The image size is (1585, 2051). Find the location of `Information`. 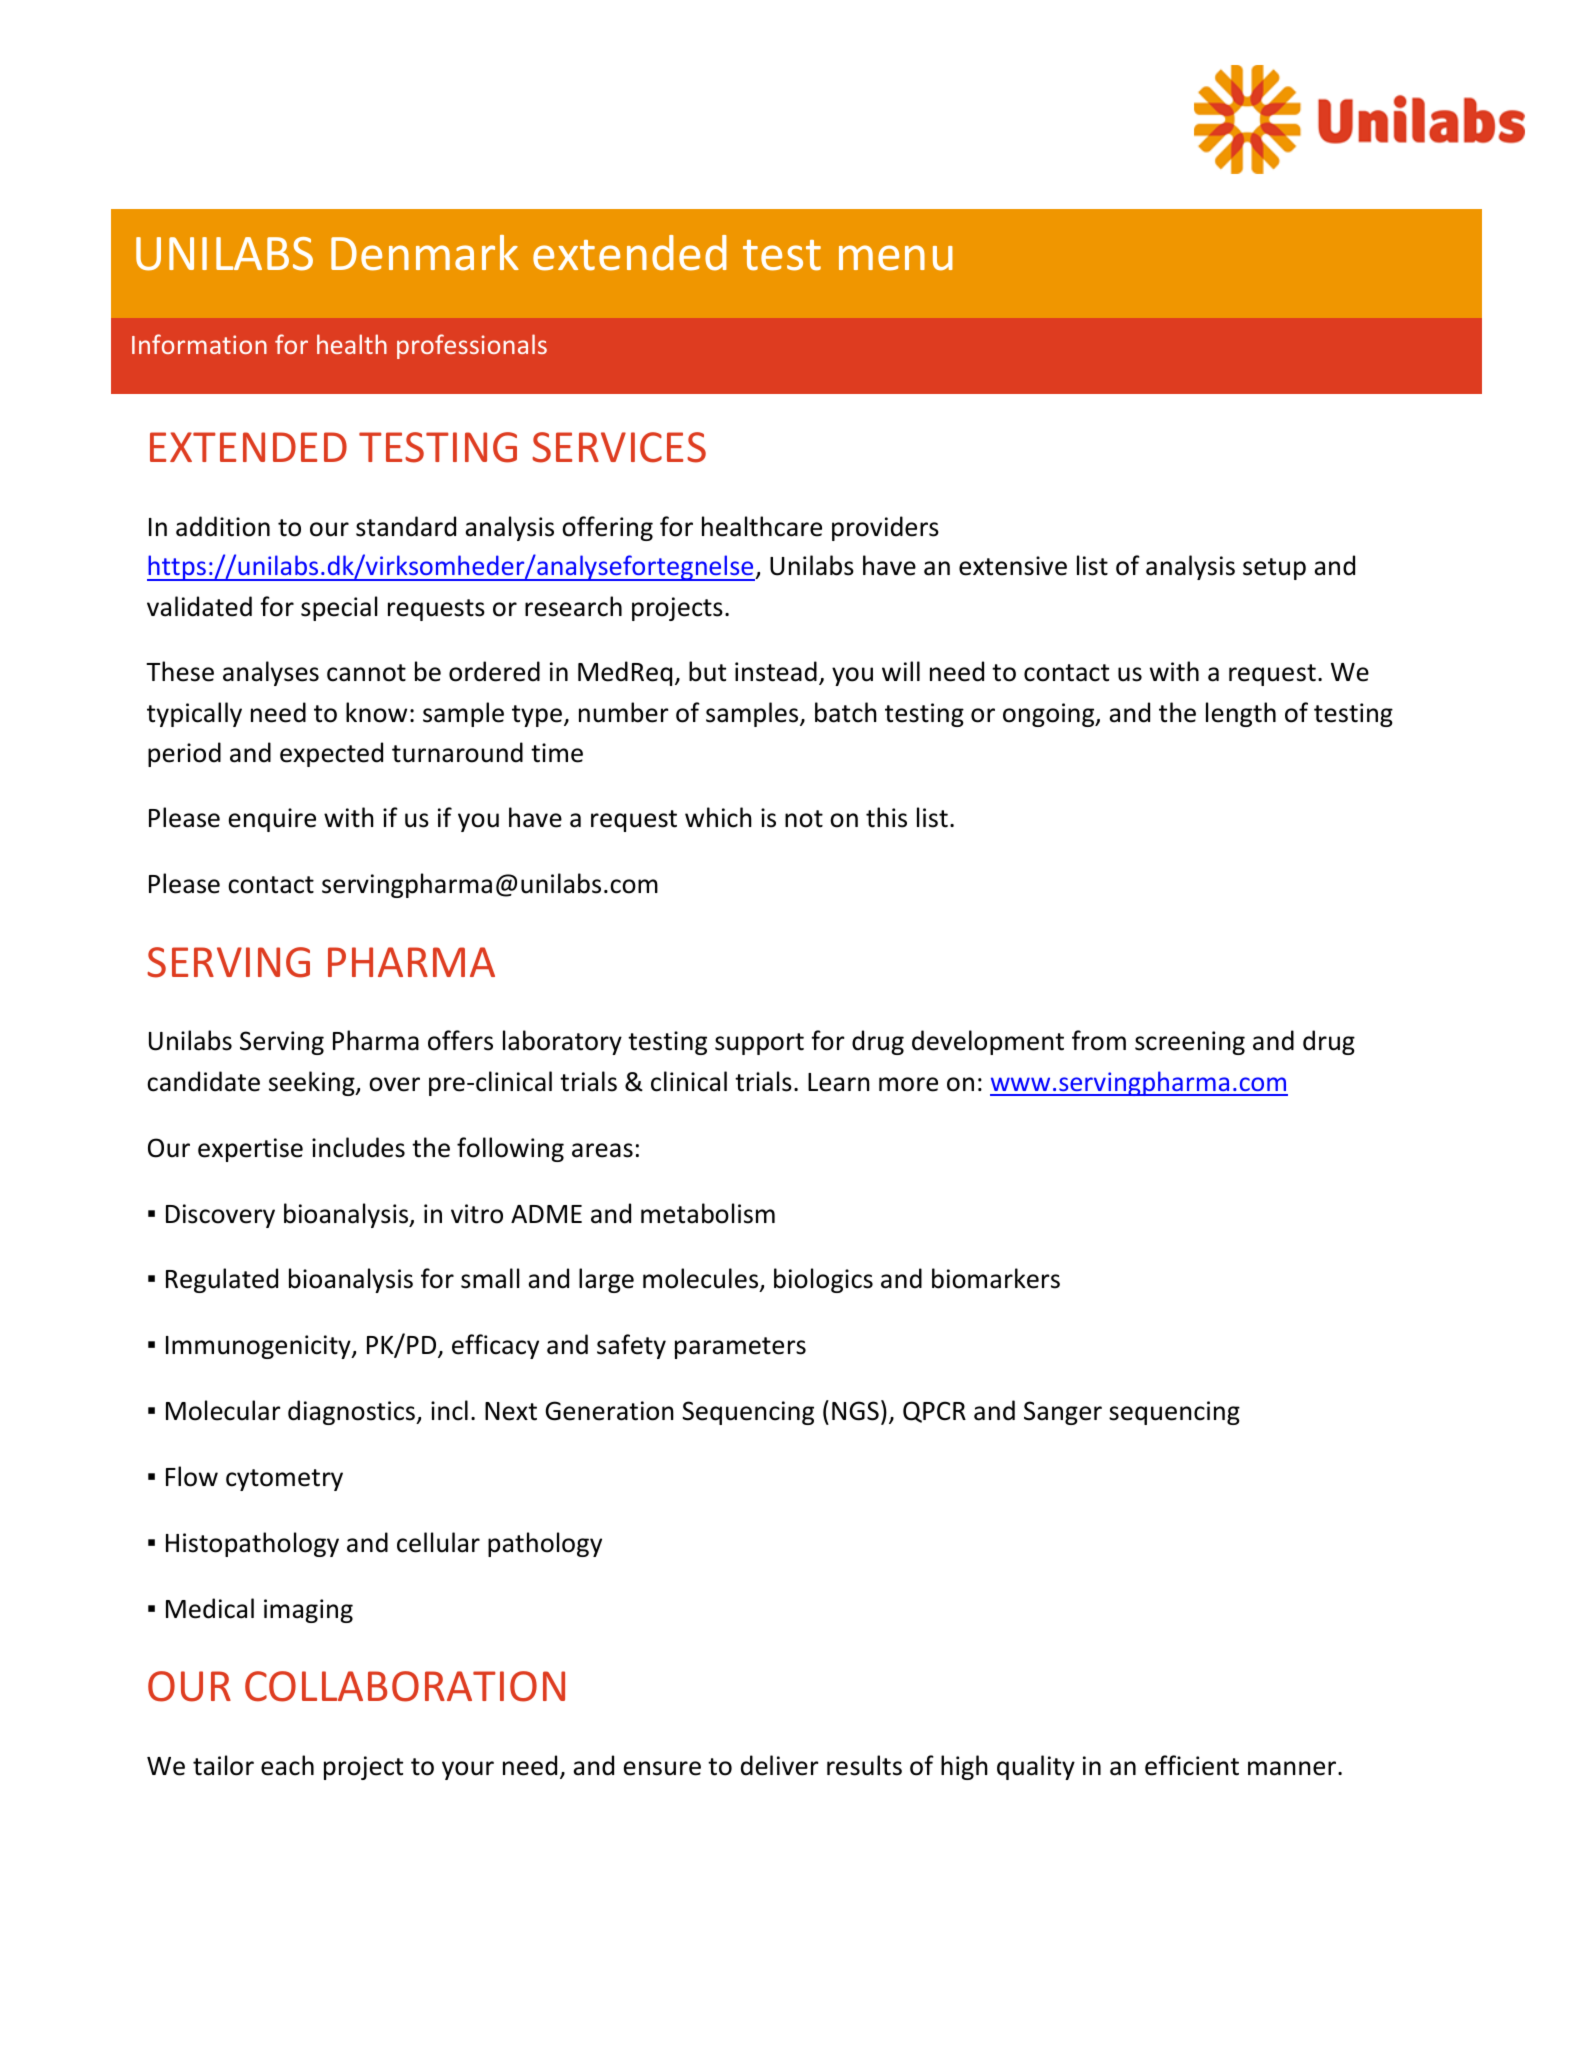

Information is located at coordinates (199, 344).
